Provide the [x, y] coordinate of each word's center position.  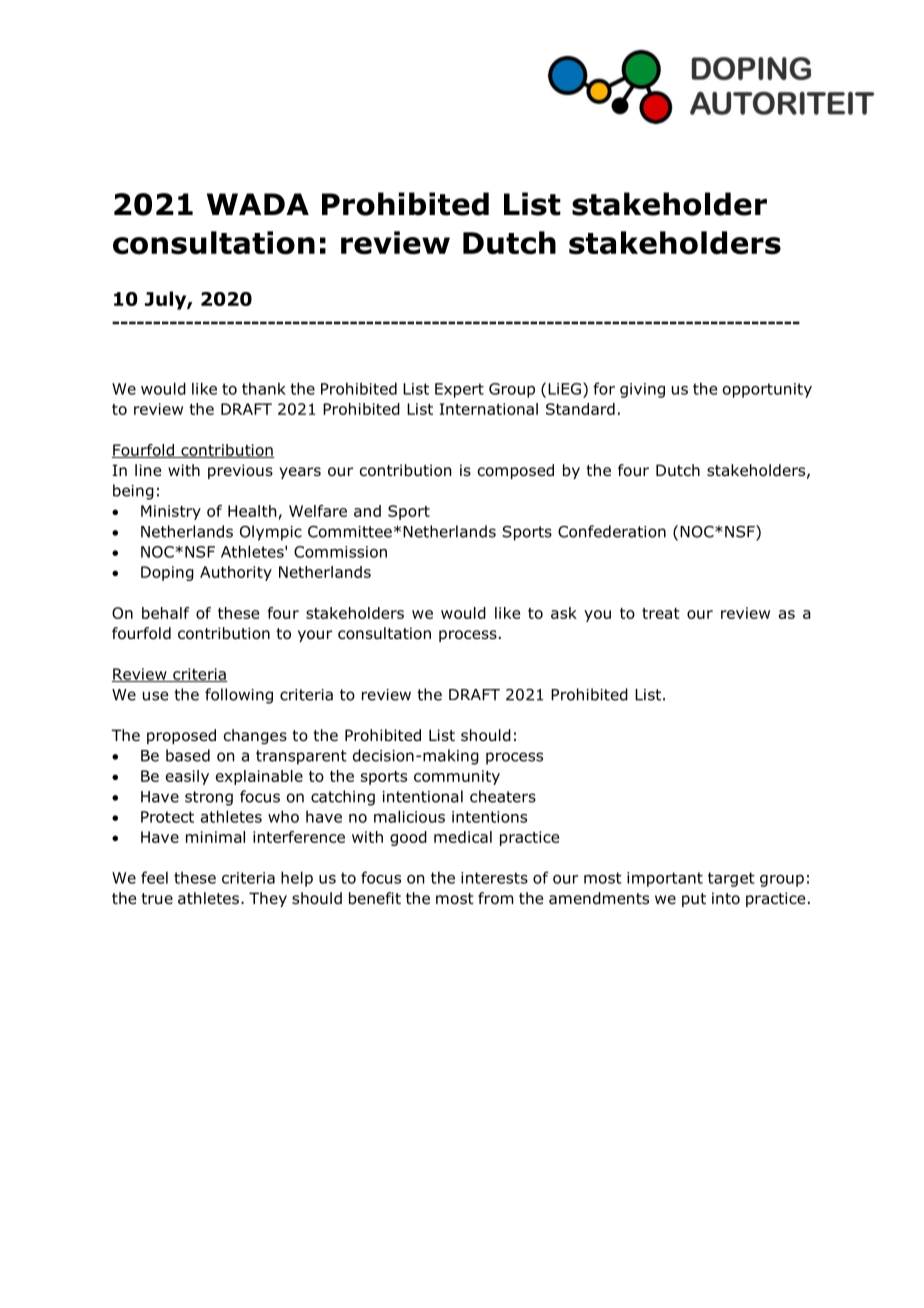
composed [516, 471]
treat [660, 613]
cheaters [503, 796]
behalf [165, 613]
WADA [258, 204]
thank [264, 388]
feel [154, 877]
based [188, 755]
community [457, 777]
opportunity [767, 390]
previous [240, 471]
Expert [459, 390]
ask [564, 613]
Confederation [612, 531]
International [489, 409]
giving [642, 390]
